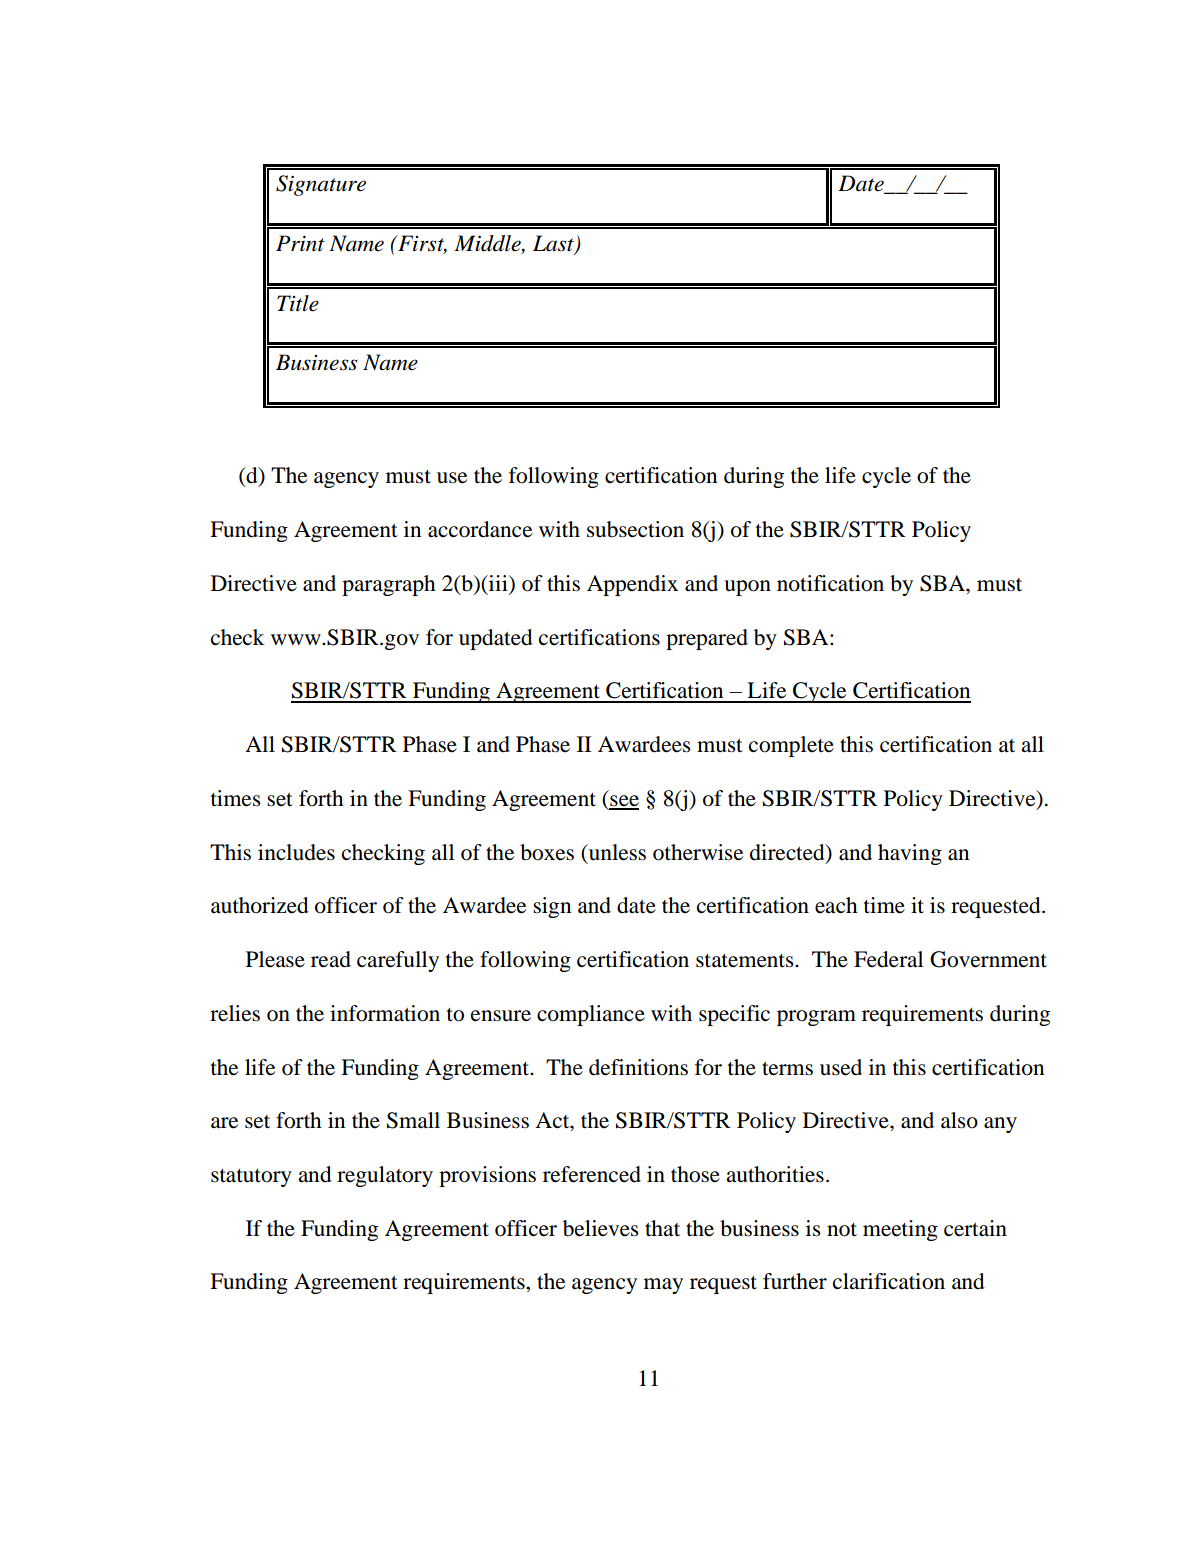  Describe the element at coordinates (554, 244) in the document. I see `Last` at that location.
